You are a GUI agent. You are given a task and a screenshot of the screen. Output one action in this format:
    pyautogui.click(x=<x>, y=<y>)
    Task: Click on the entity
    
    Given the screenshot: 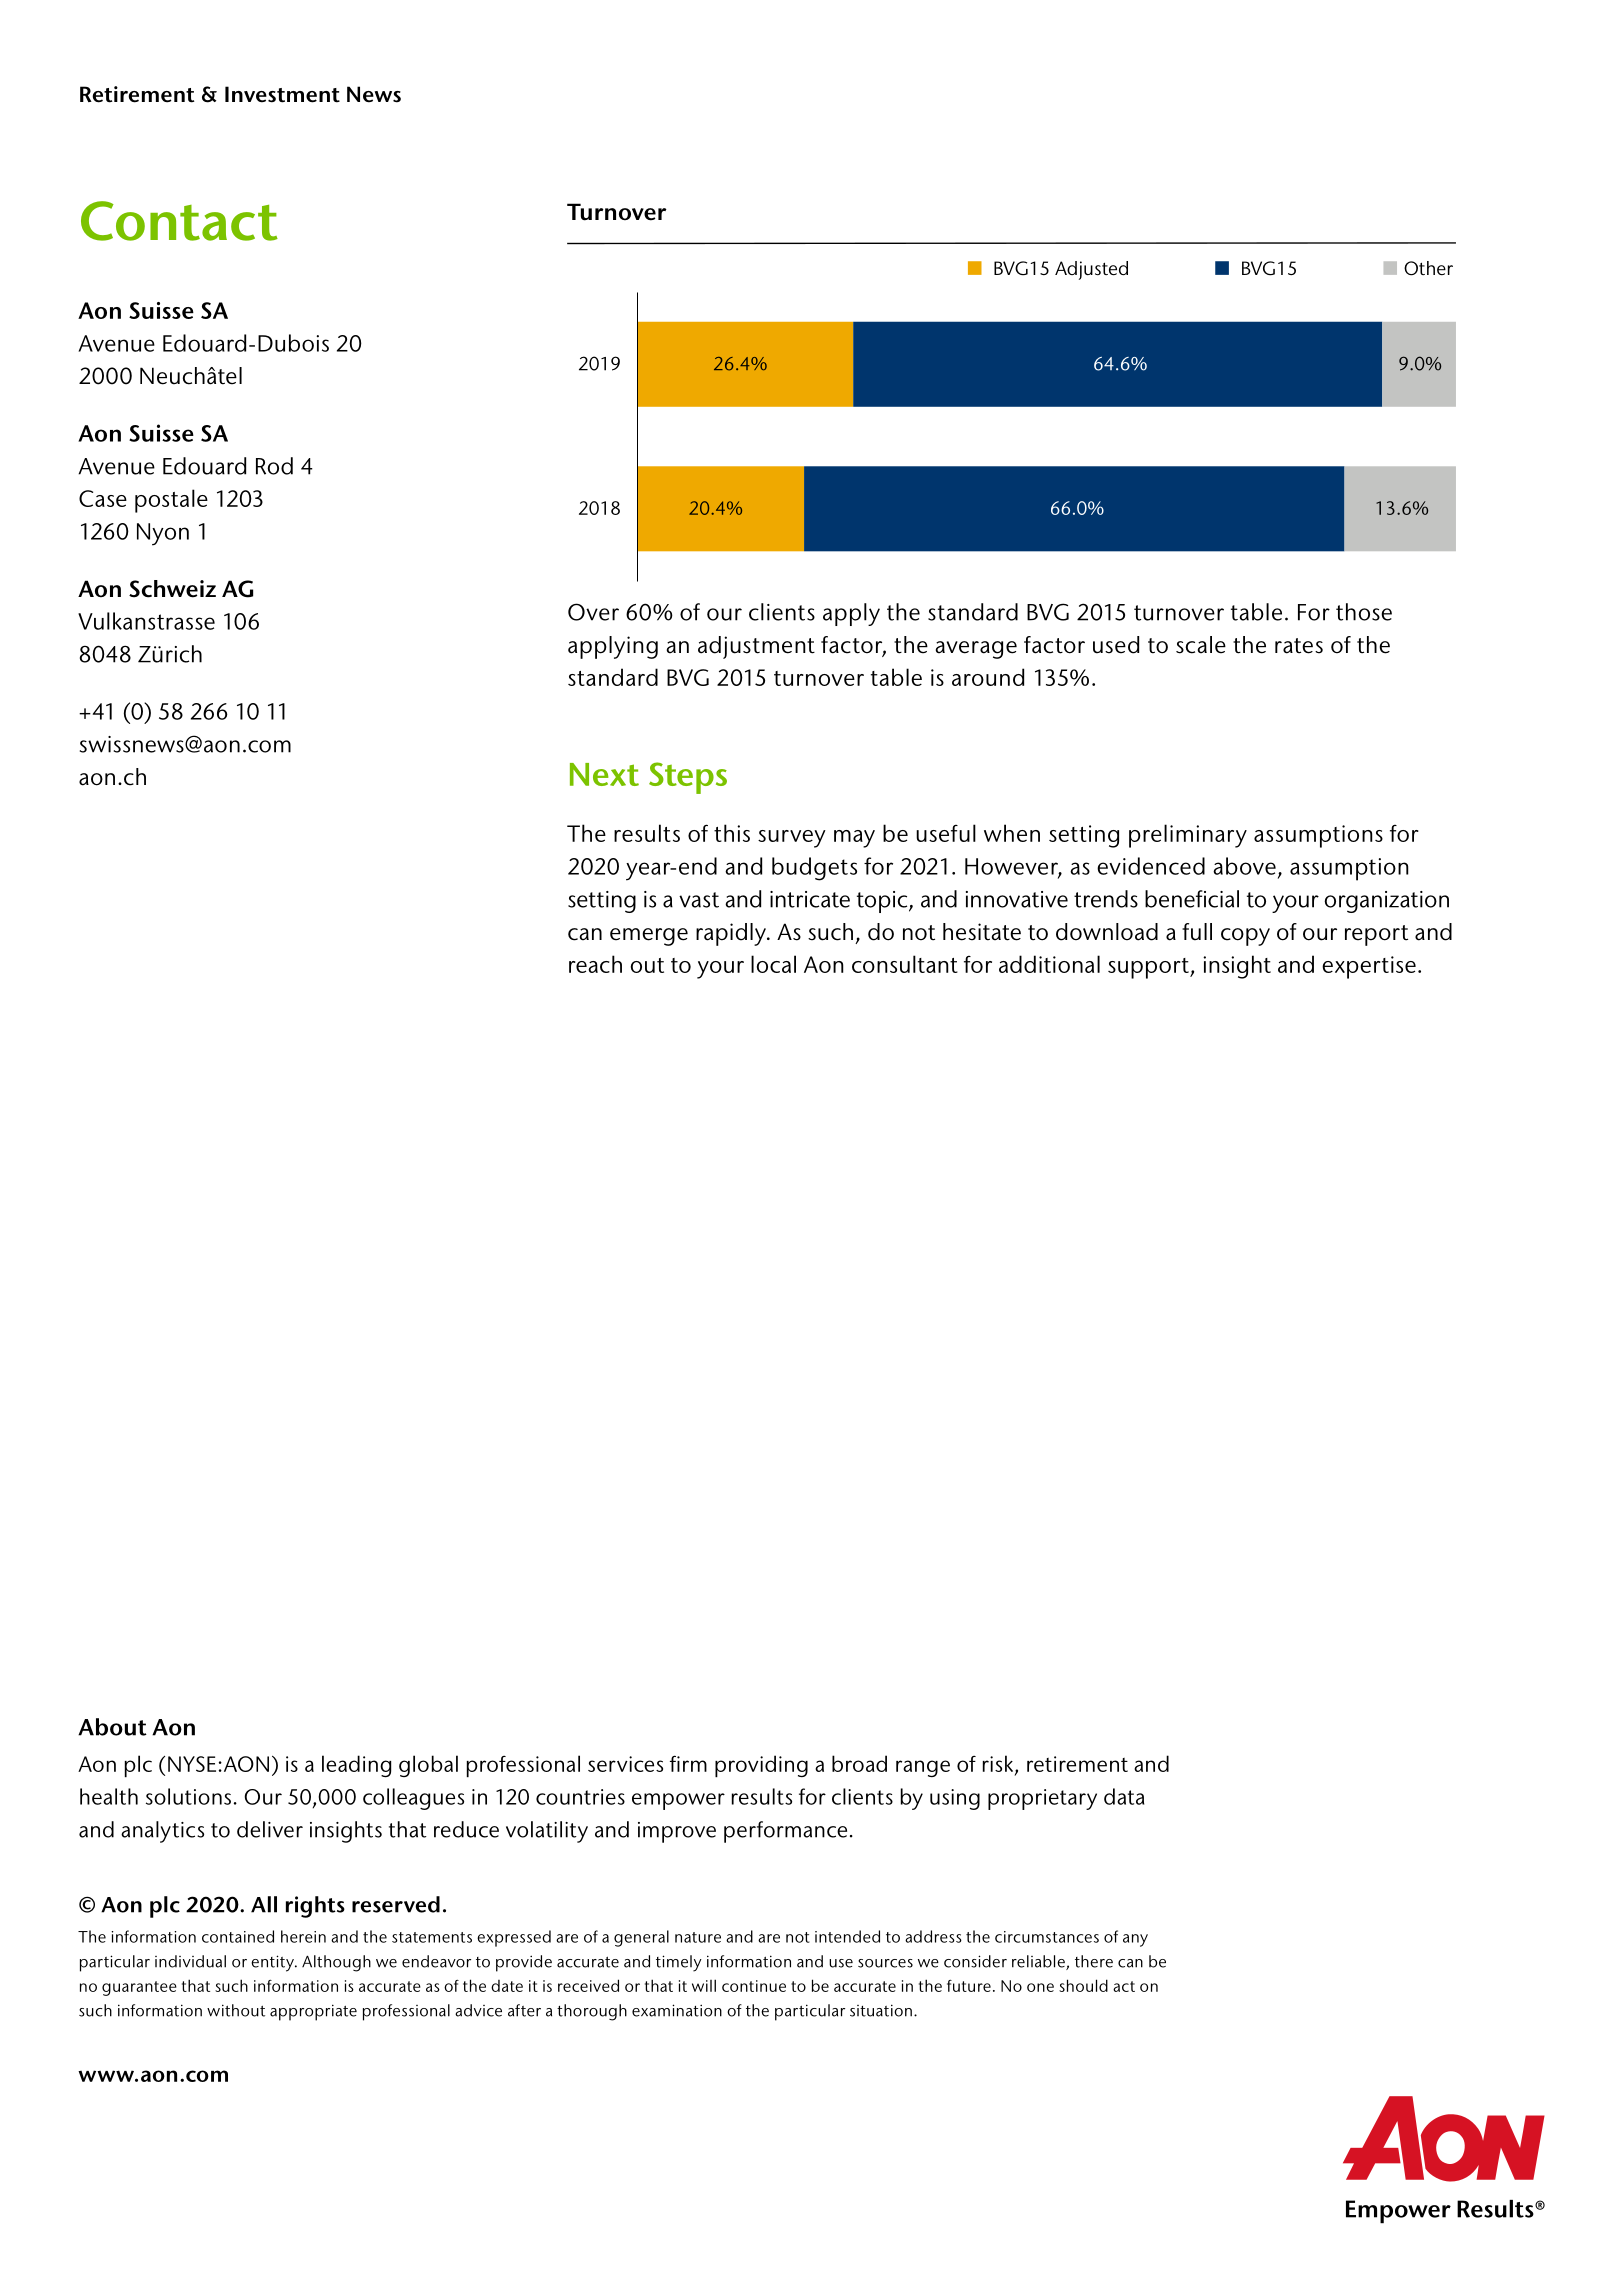 What is the action you would take?
    pyautogui.click(x=273, y=1963)
